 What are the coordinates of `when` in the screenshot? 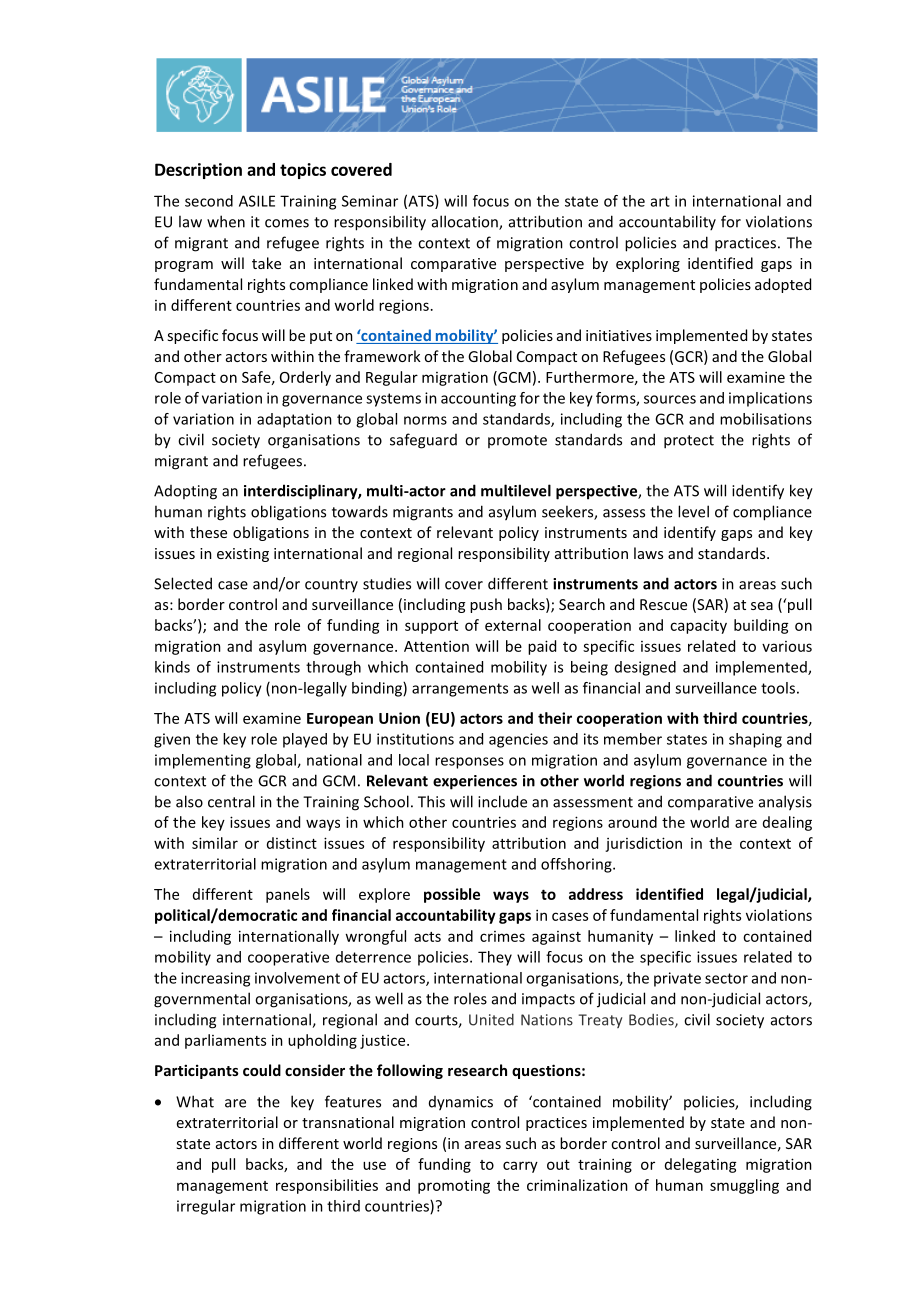 It's located at (226, 221).
